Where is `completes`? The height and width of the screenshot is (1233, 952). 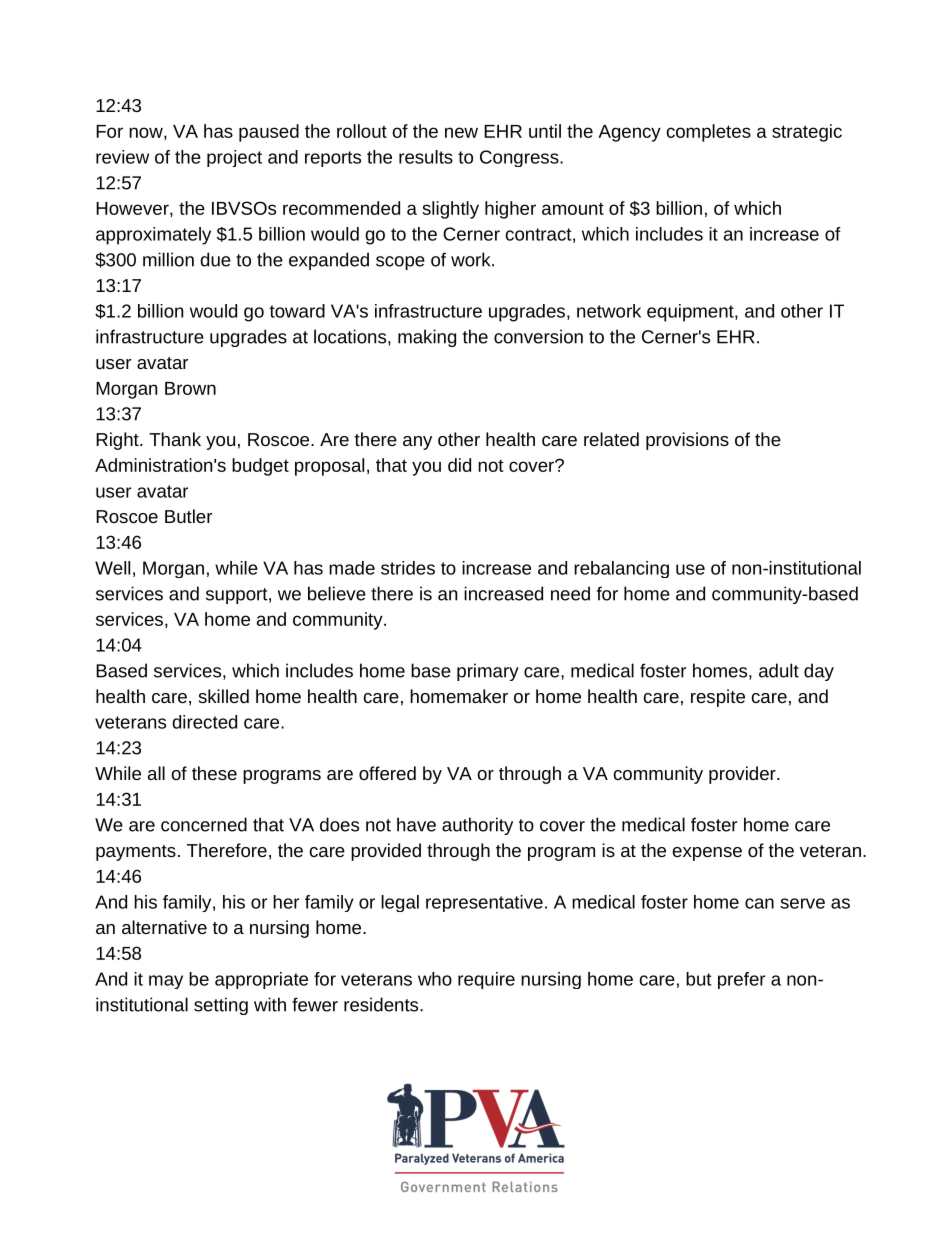 completes is located at coordinates (709, 133).
